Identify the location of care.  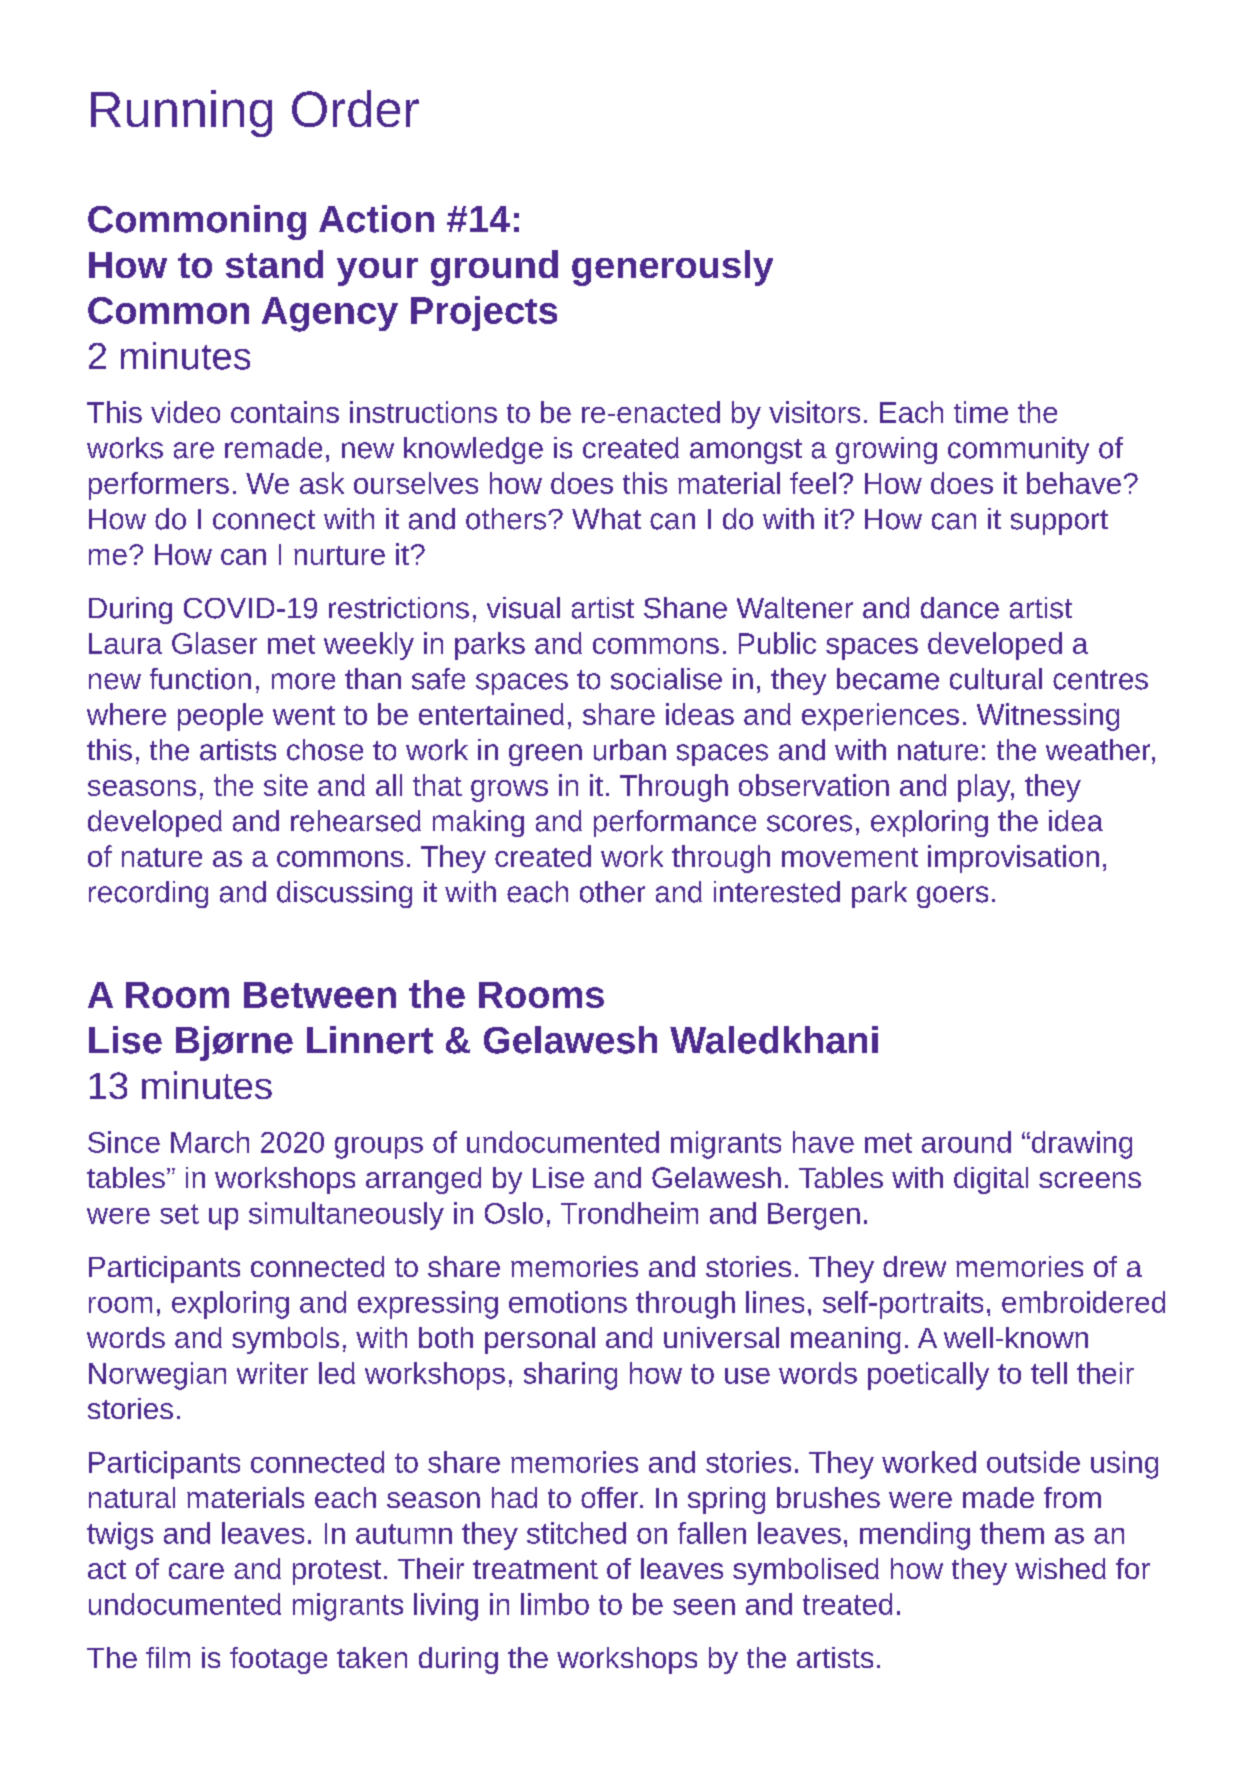
(196, 1571).
